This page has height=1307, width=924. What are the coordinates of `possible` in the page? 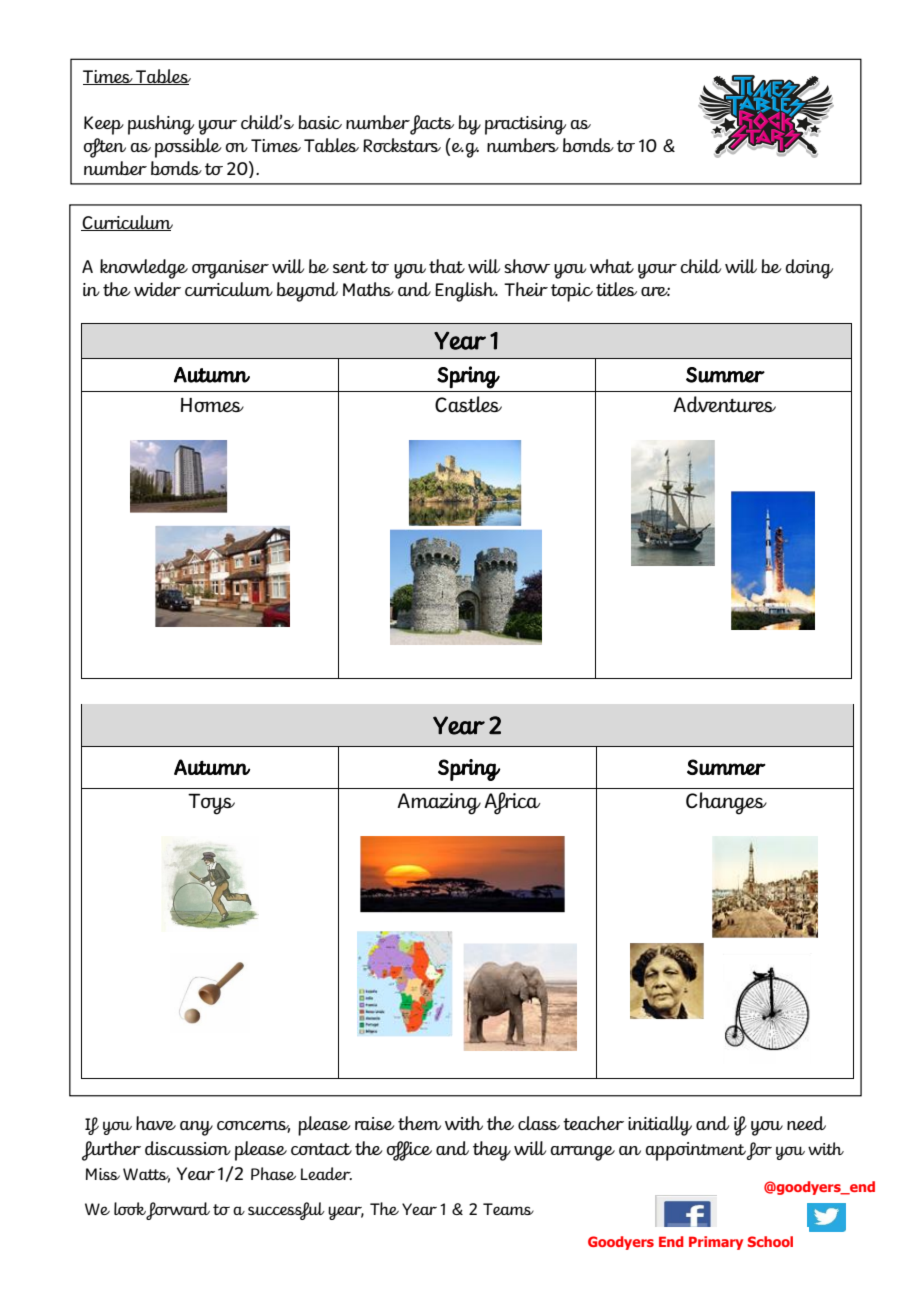 It's located at (188, 148).
